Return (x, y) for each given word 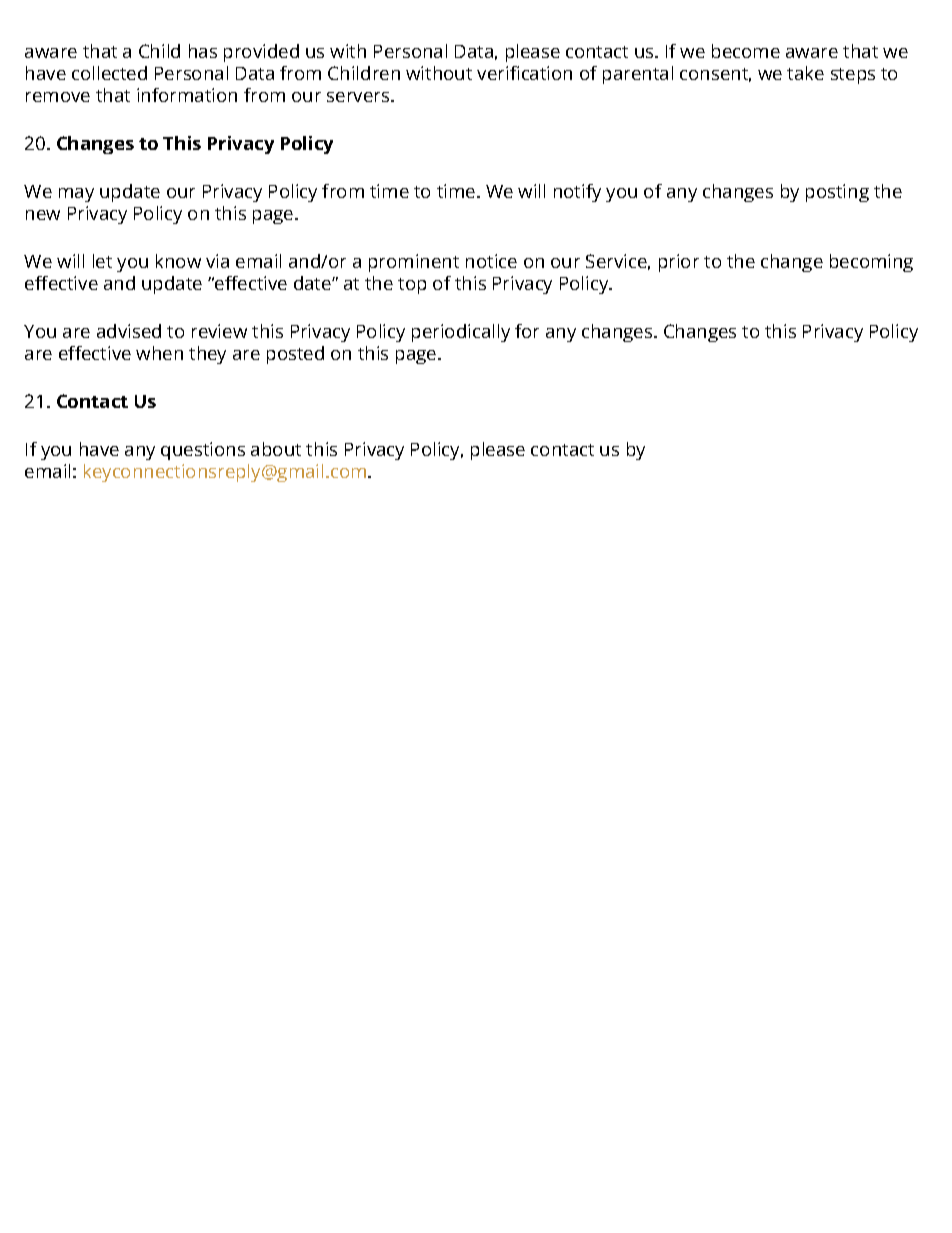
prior (679, 263)
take (805, 73)
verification (524, 73)
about (276, 449)
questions (203, 451)
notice (491, 261)
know (178, 261)
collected (109, 73)
